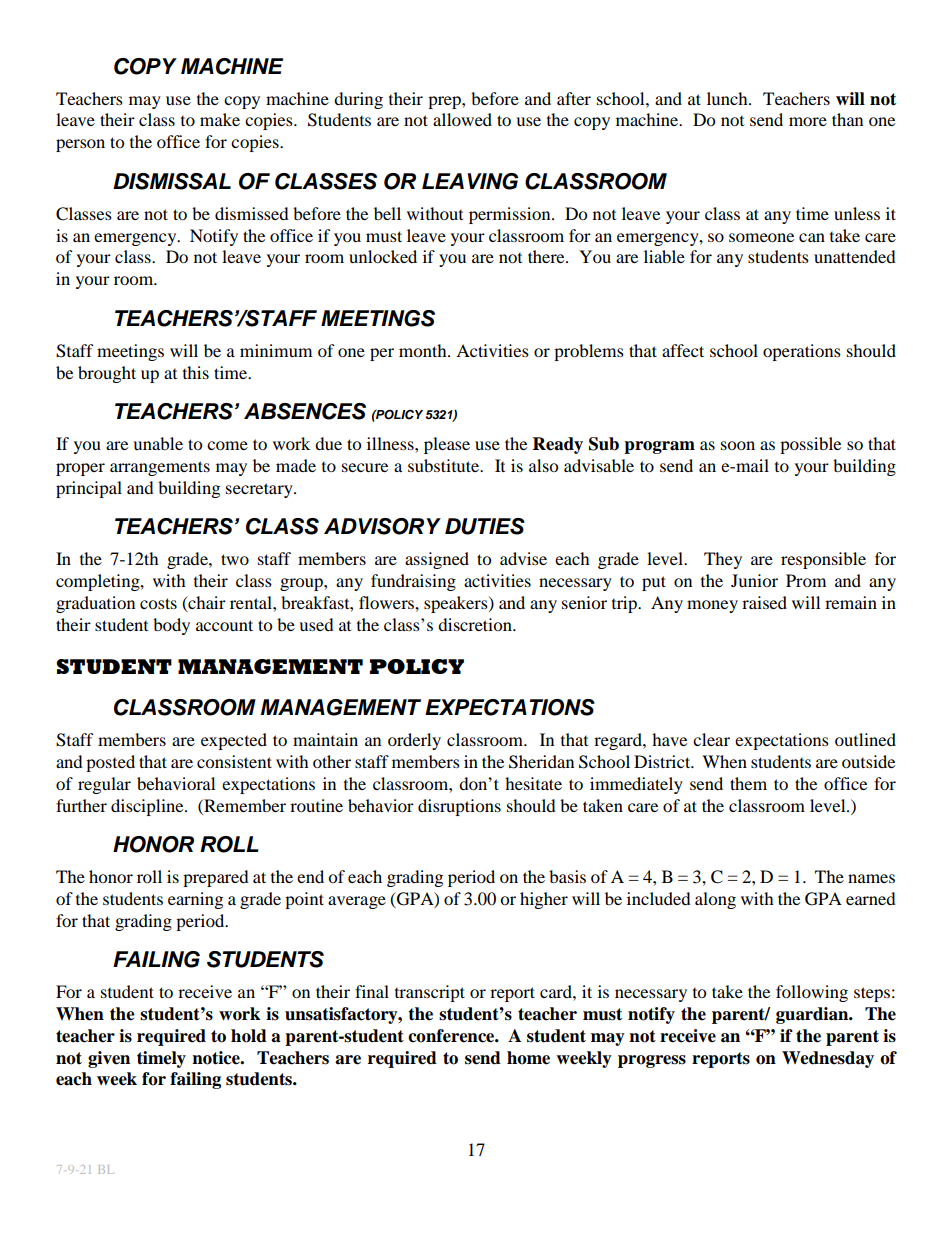 This page has height=1233, width=952. What do you see at coordinates (447, 445) in the page?
I see `please` at bounding box center [447, 445].
